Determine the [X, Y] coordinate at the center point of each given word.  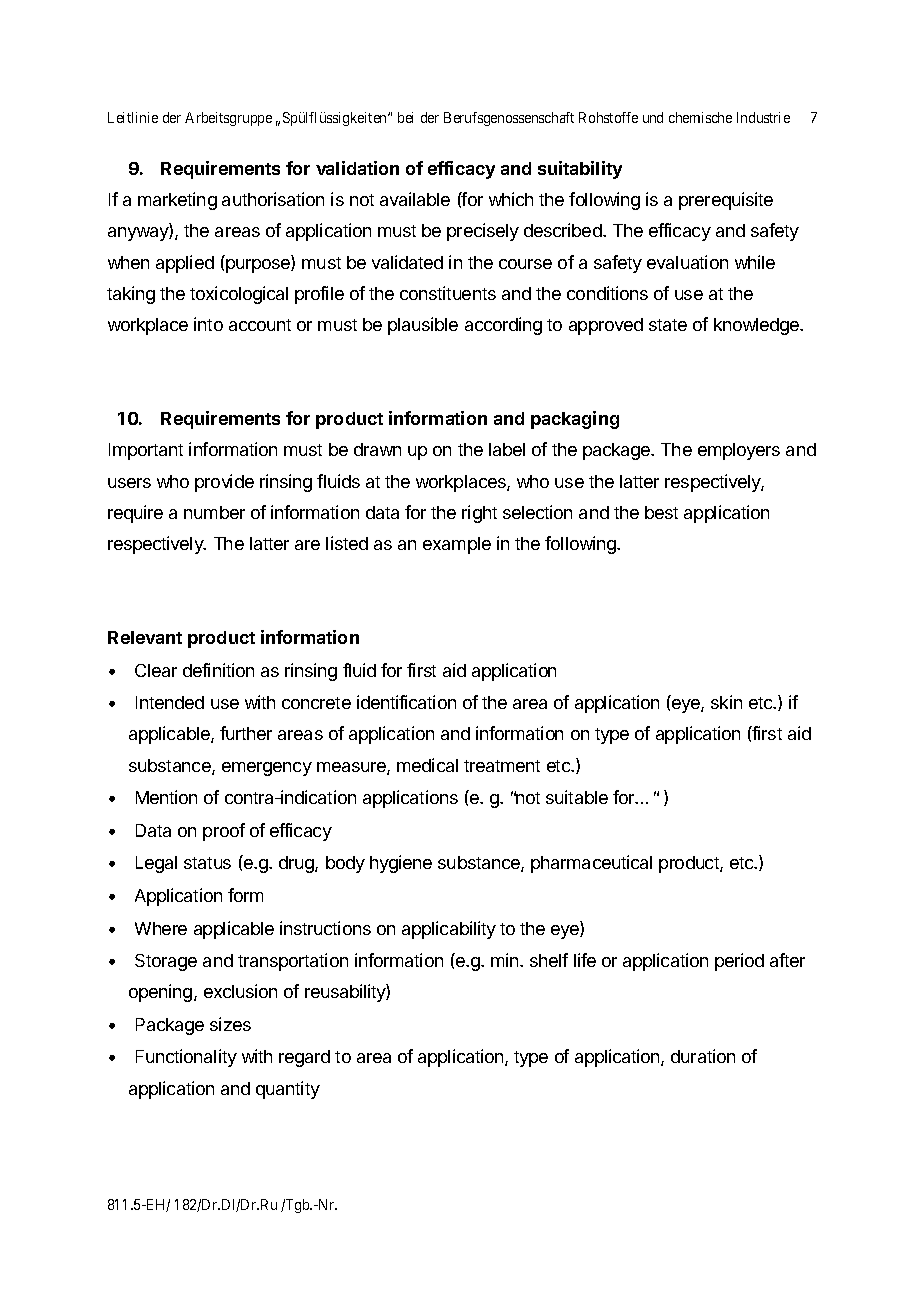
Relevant [145, 637]
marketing [177, 201]
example [457, 545]
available [415, 199]
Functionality [186, 1058]
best [661, 512]
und [653, 117]
